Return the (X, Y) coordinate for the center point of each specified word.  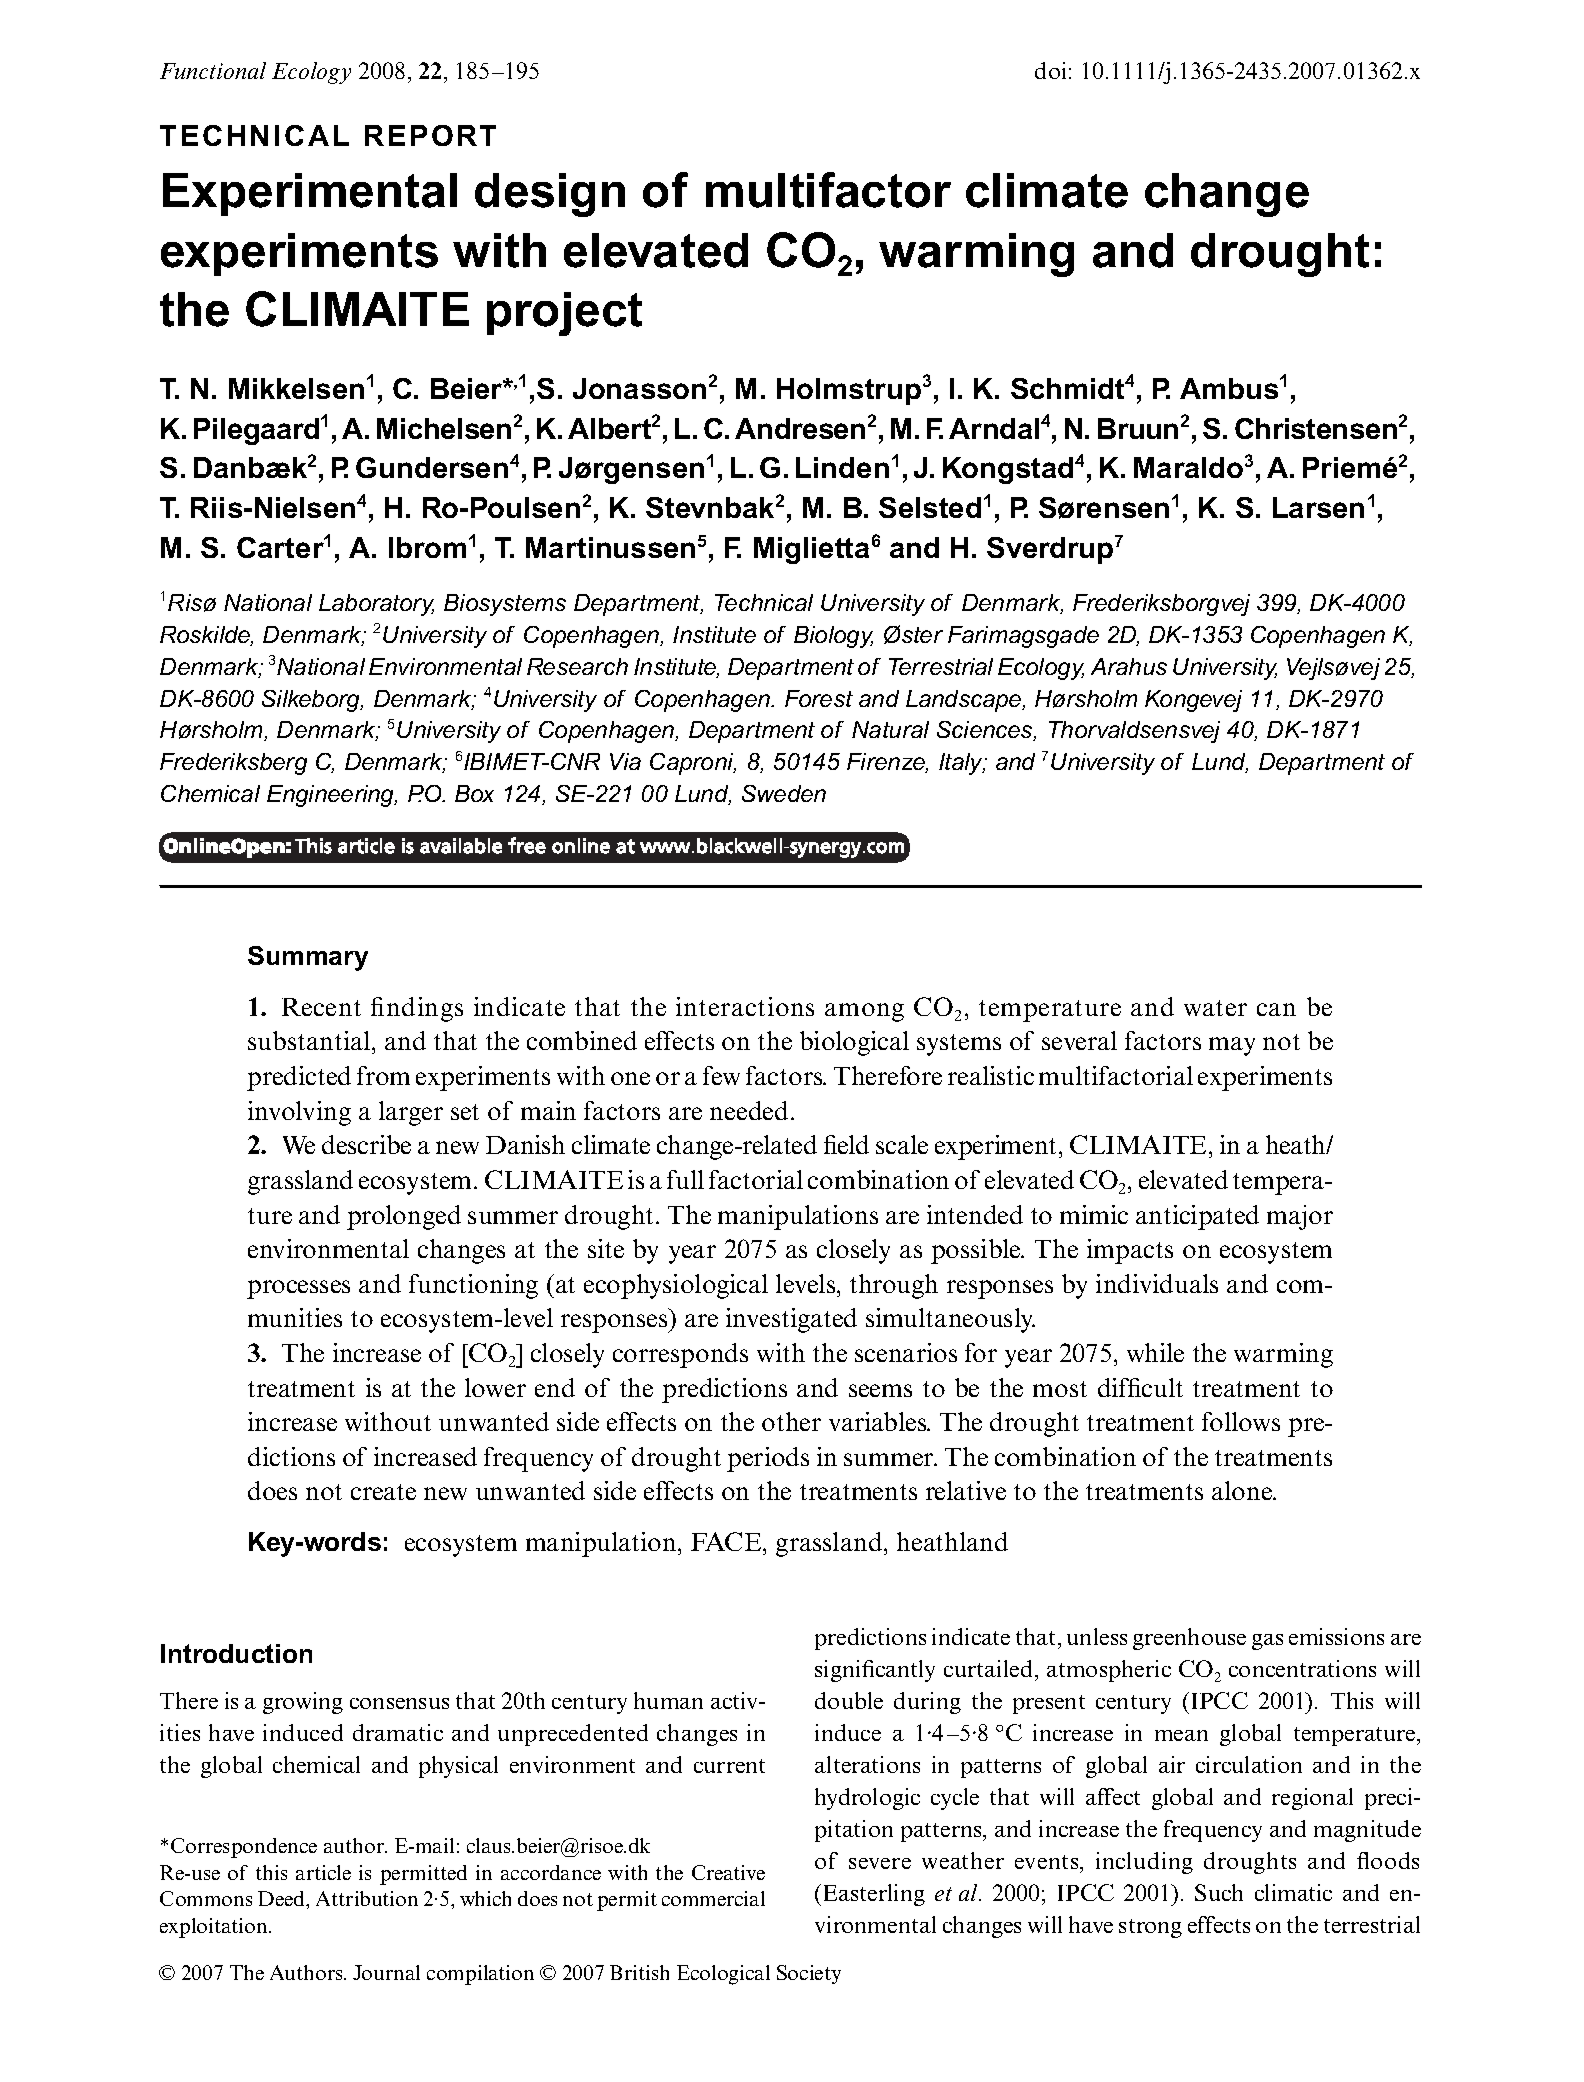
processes (298, 1289)
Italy (962, 764)
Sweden (784, 793)
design (550, 195)
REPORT (430, 135)
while (1155, 1352)
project (564, 314)
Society (809, 1974)
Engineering (332, 796)
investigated (791, 1320)
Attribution (367, 1898)
